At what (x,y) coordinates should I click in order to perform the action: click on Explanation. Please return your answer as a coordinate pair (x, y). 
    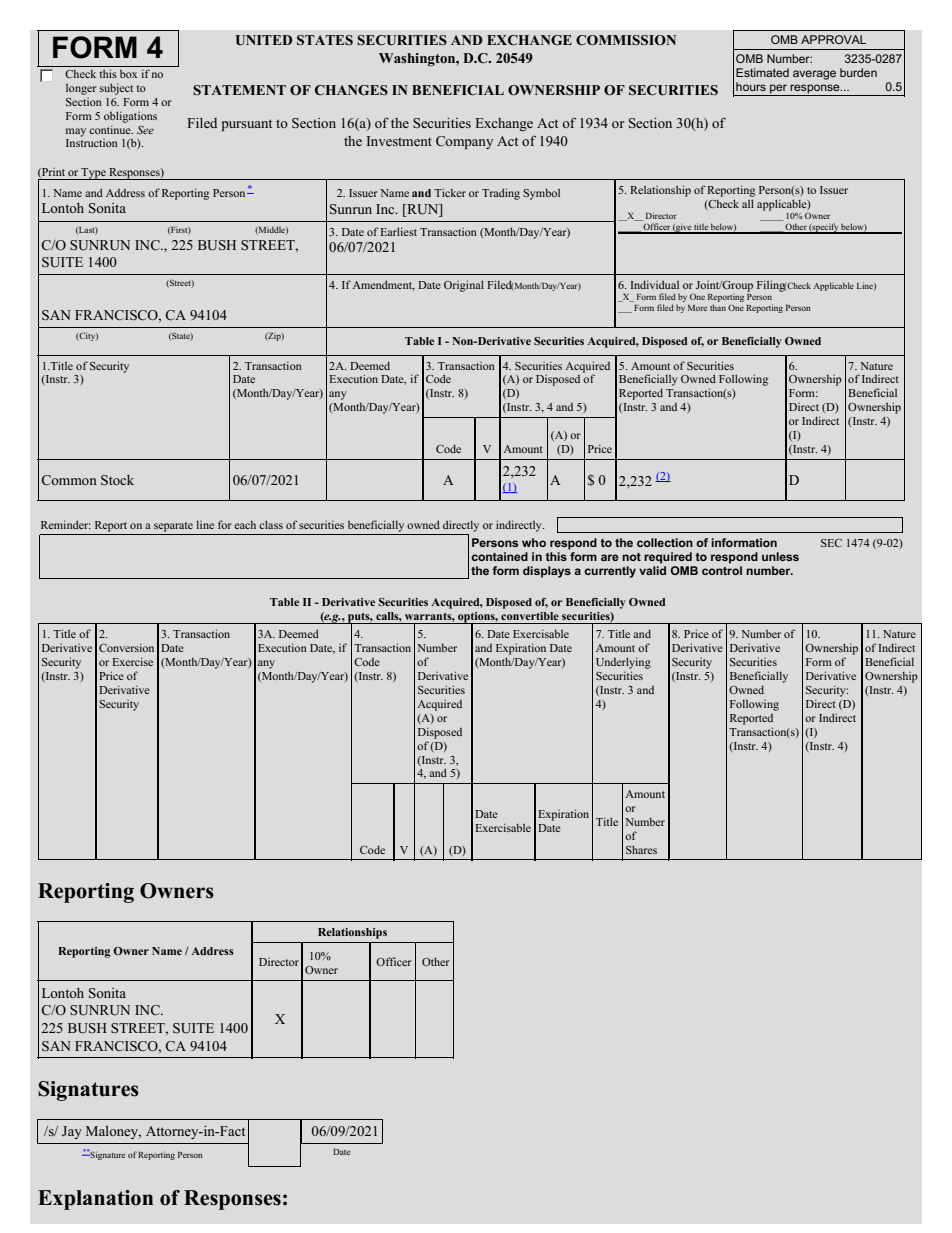
    Looking at the image, I should click on (95, 1200).
